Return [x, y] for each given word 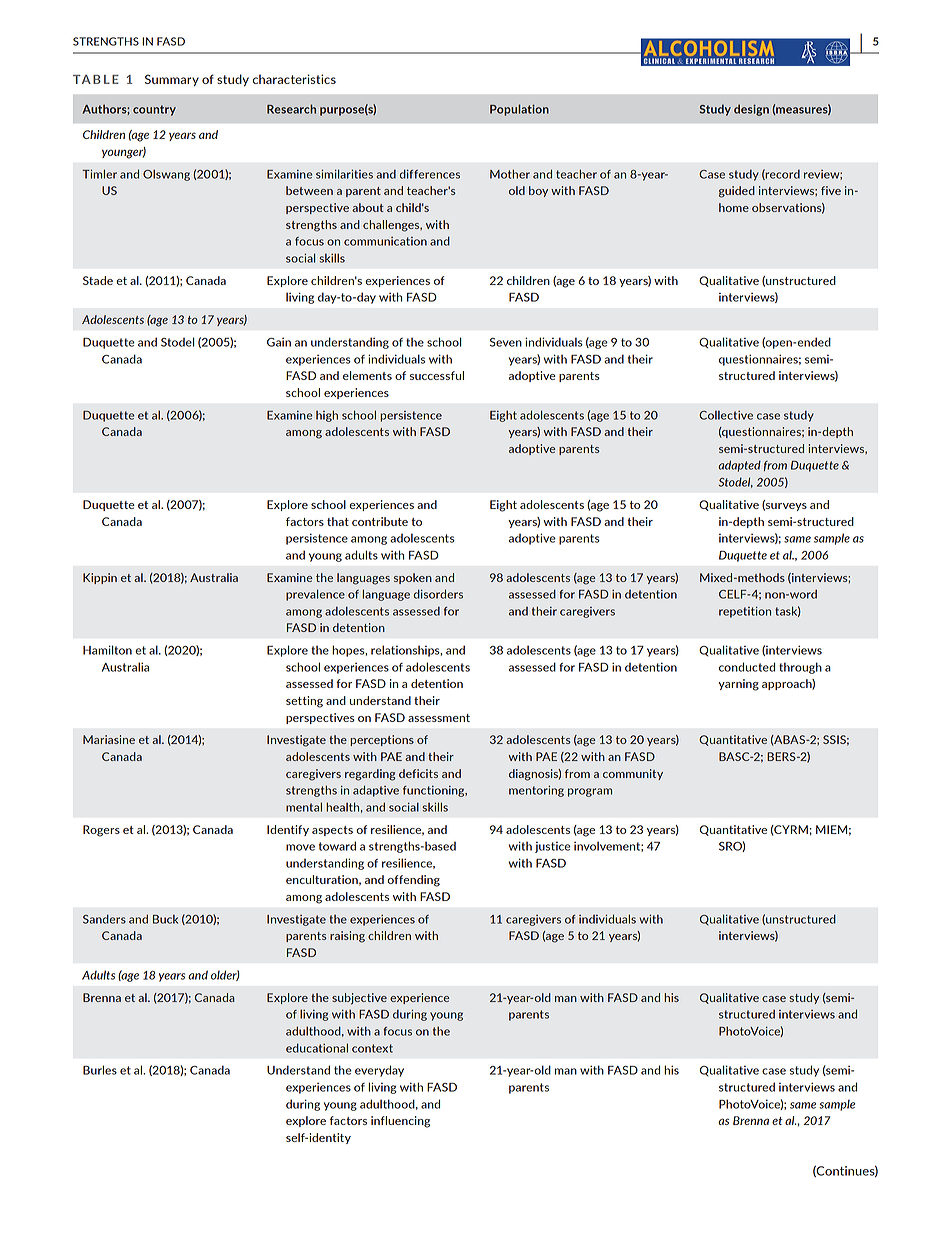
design [751, 110]
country [154, 110]
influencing [400, 1122]
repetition [745, 612]
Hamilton [107, 650]
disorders [438, 594]
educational [317, 1048]
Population [519, 110]
